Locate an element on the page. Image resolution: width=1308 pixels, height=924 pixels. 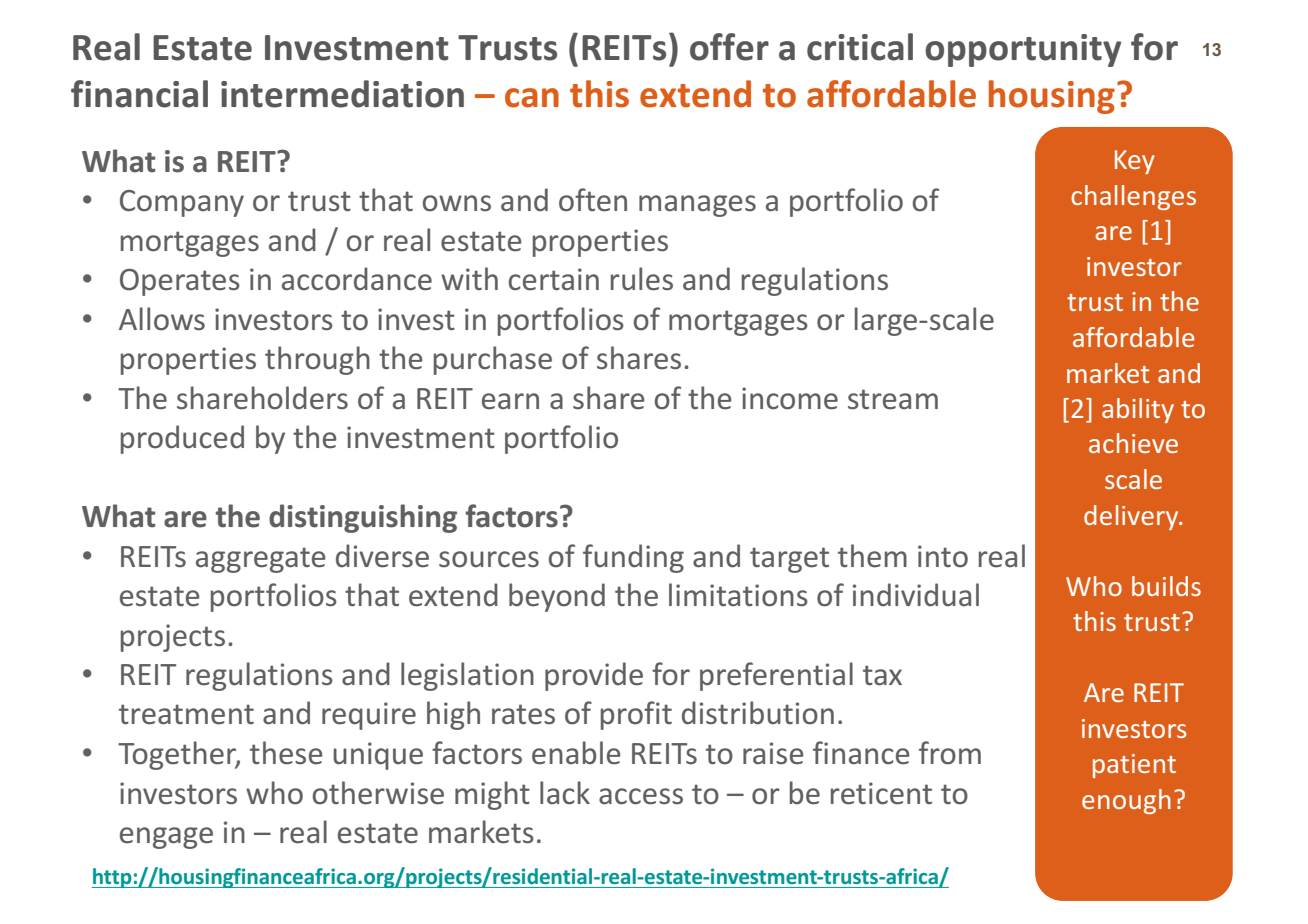
engage is located at coordinates (166, 838).
